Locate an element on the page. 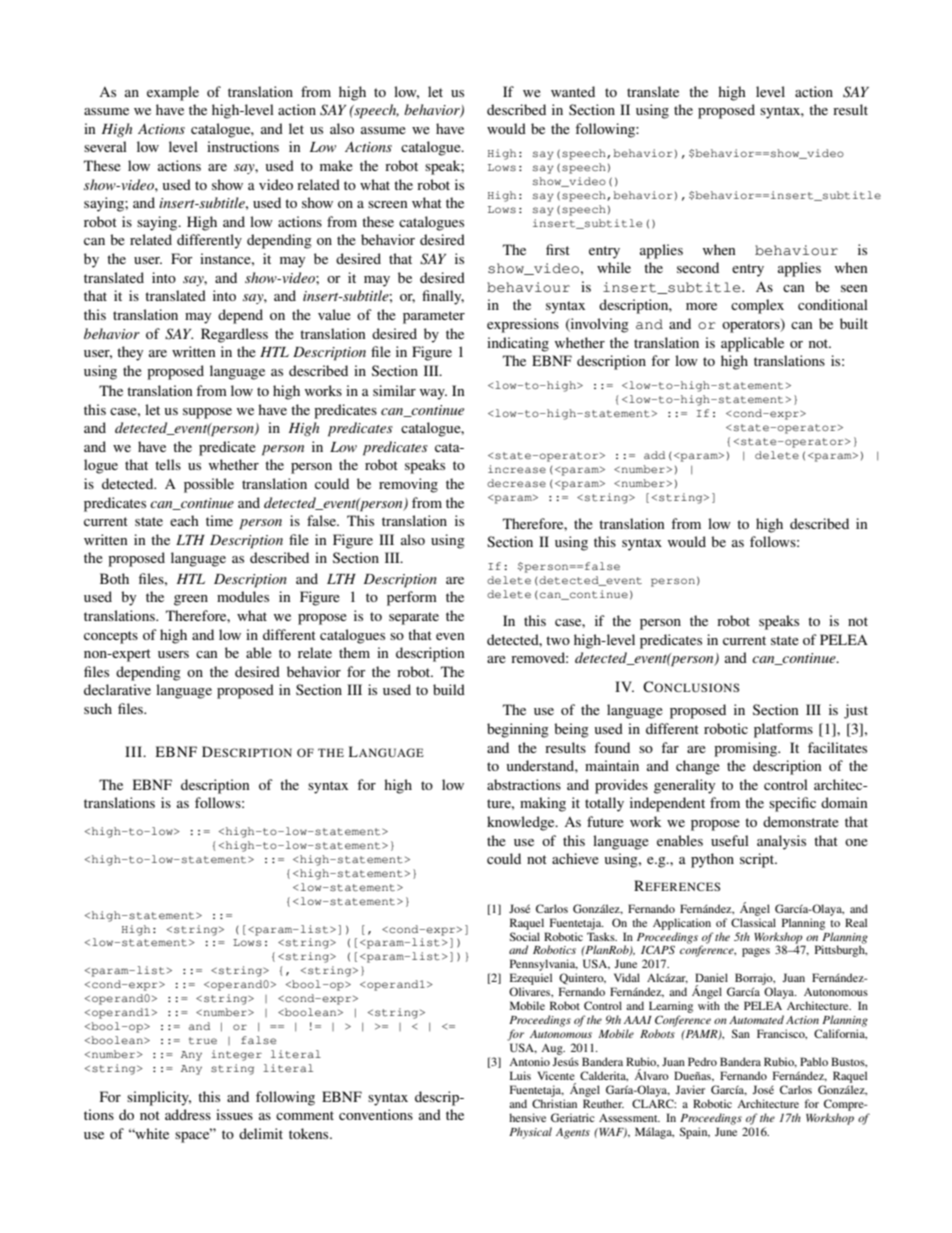  example is located at coordinates (173, 93).
